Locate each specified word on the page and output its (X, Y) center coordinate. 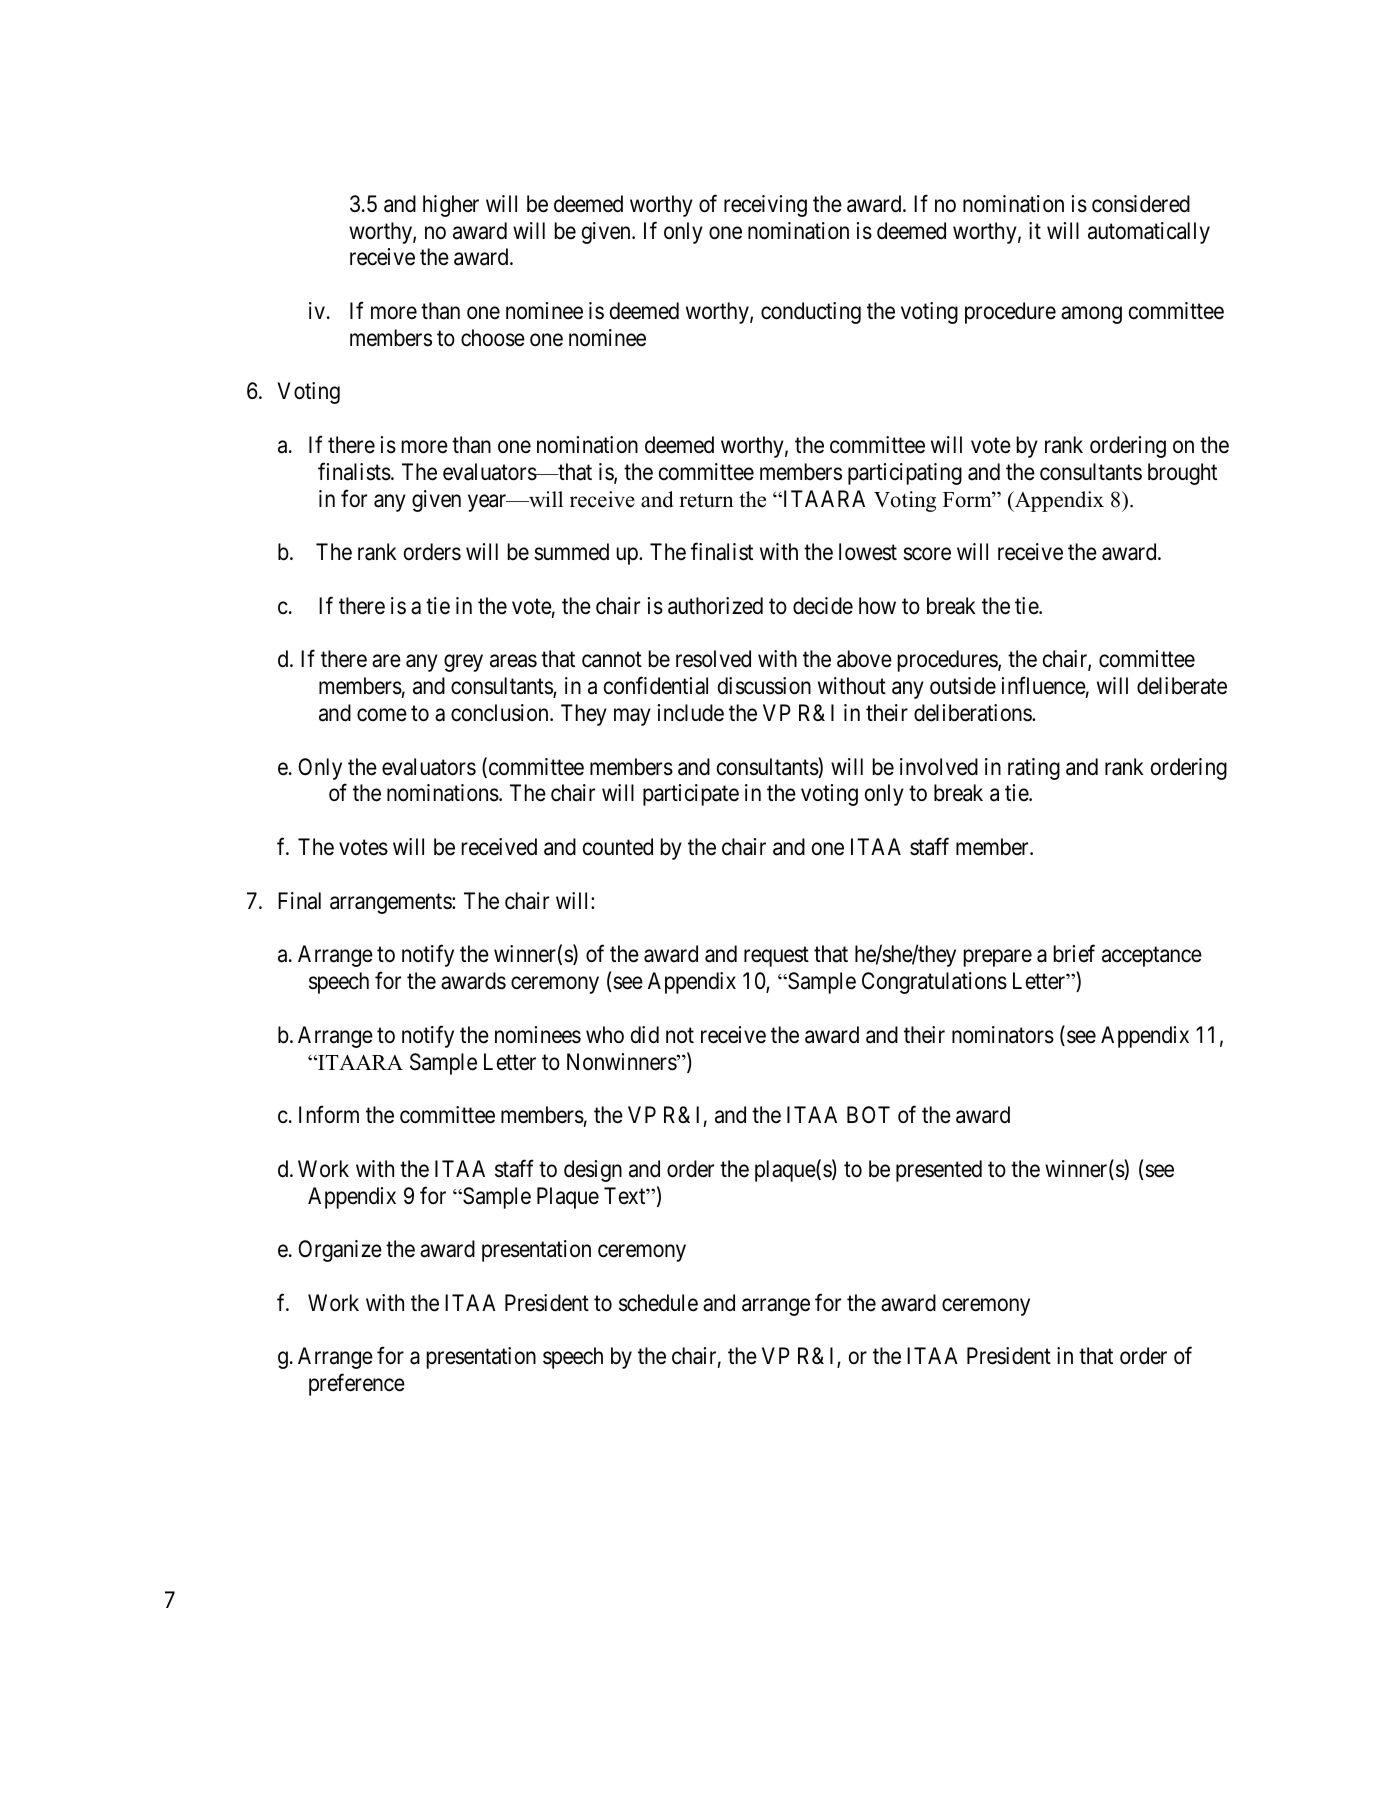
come (382, 715)
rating (1034, 769)
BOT (868, 1114)
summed (571, 552)
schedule (658, 1303)
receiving (765, 206)
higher (451, 206)
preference (357, 1385)
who (605, 1034)
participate (691, 795)
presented (939, 1171)
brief (1074, 953)
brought (1182, 474)
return (706, 500)
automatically (1149, 233)
